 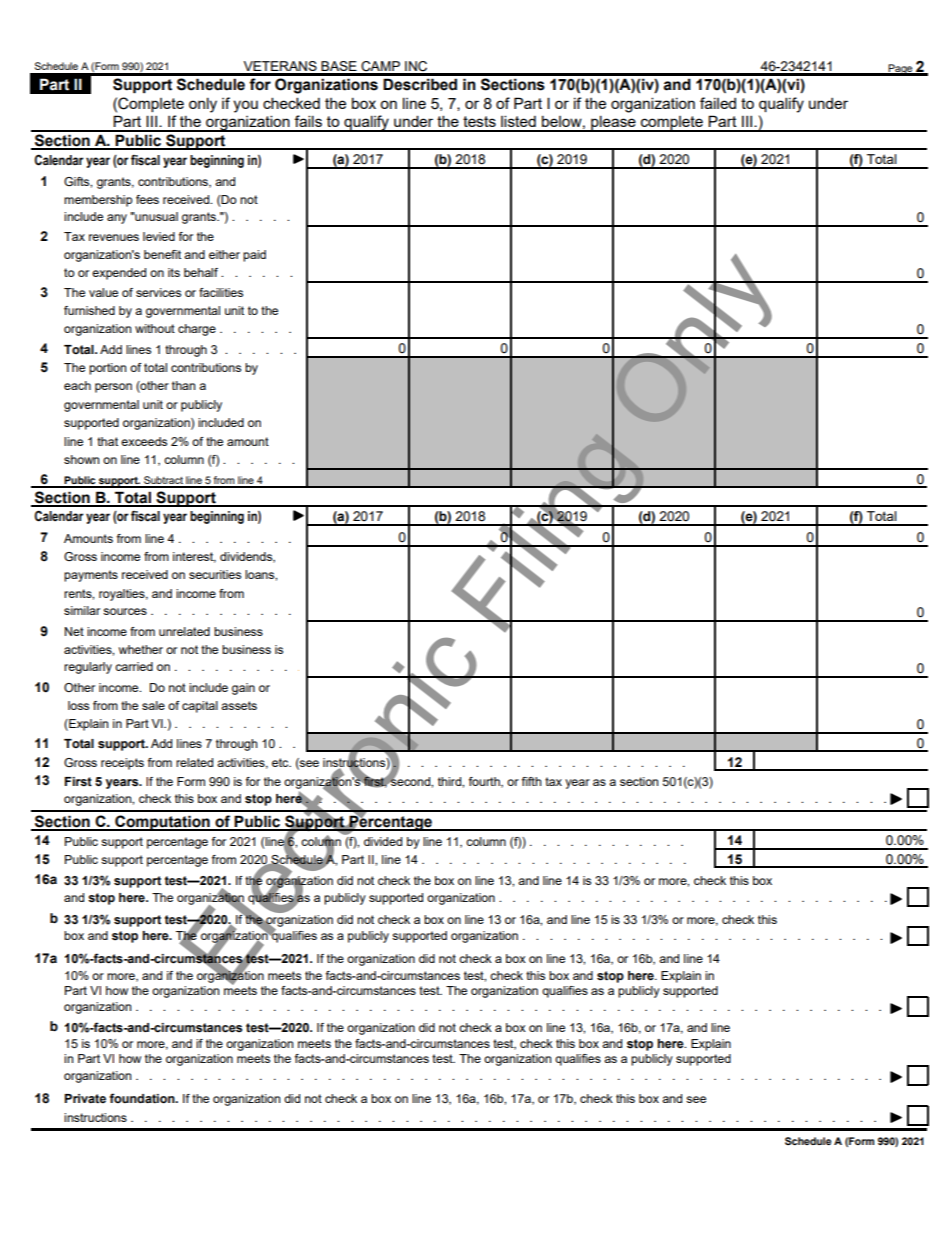 I want to click on facilities, so click(x=221, y=292).
